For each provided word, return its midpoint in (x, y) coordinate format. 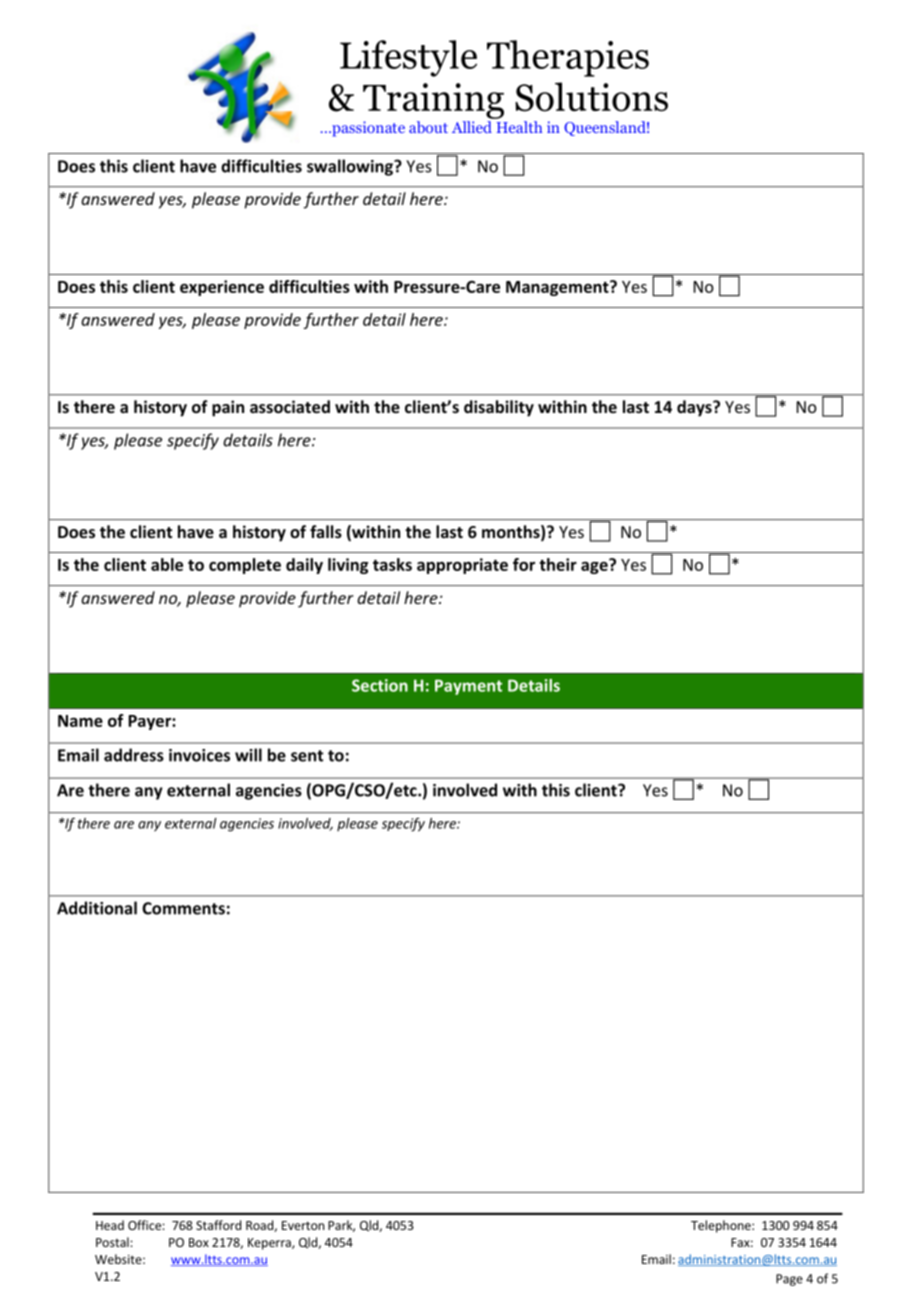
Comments (183, 908)
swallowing (351, 167)
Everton (303, 1225)
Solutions (591, 97)
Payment (468, 687)
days (695, 408)
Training (433, 101)
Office (144, 1225)
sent (307, 756)
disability (499, 408)
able (167, 564)
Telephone (722, 1226)
